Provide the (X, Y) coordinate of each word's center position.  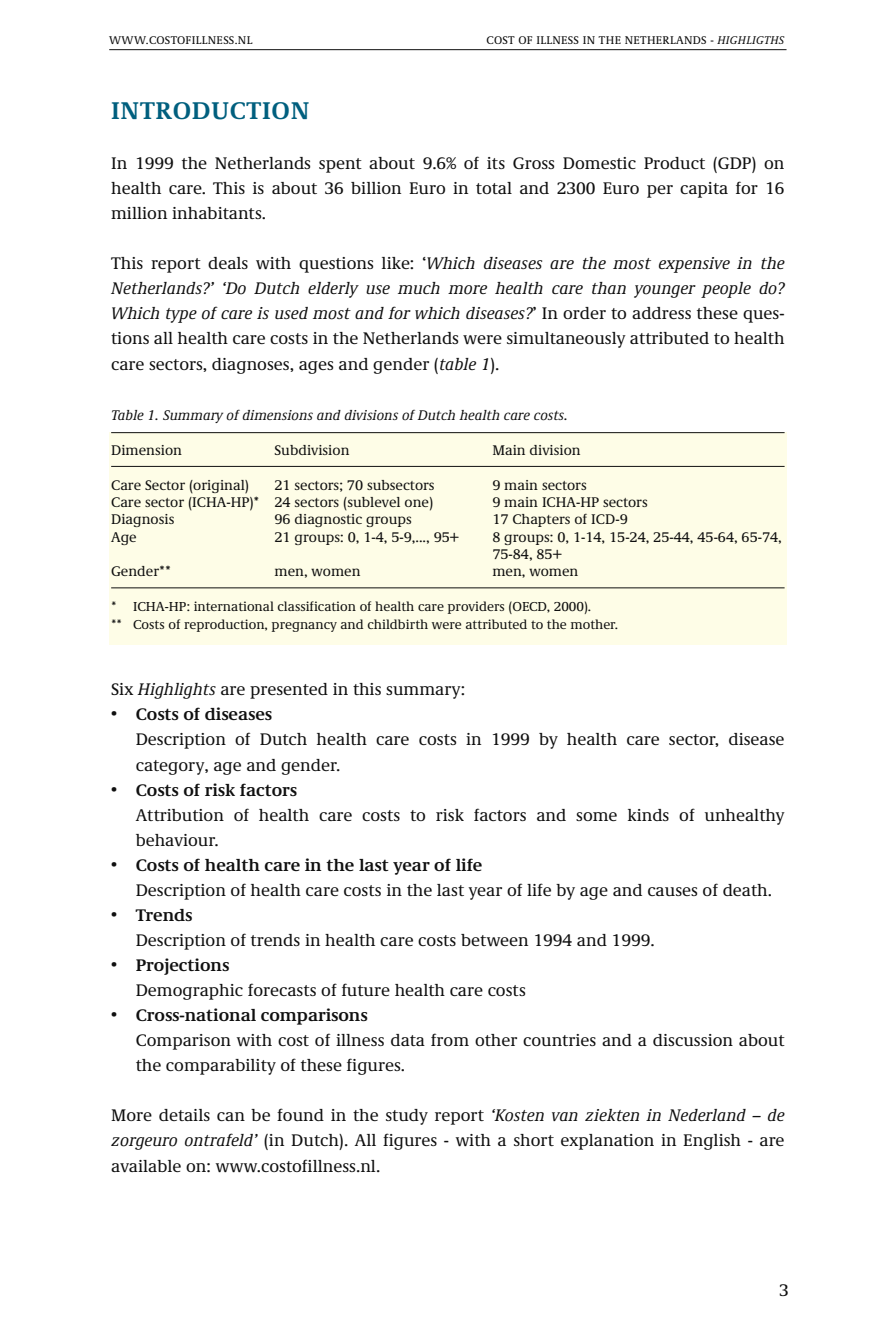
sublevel (373, 503)
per (660, 191)
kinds (648, 815)
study (407, 1117)
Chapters (541, 520)
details (184, 1115)
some (596, 816)
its (496, 163)
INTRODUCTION (210, 111)
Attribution (179, 815)
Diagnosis (142, 520)
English (712, 1142)
